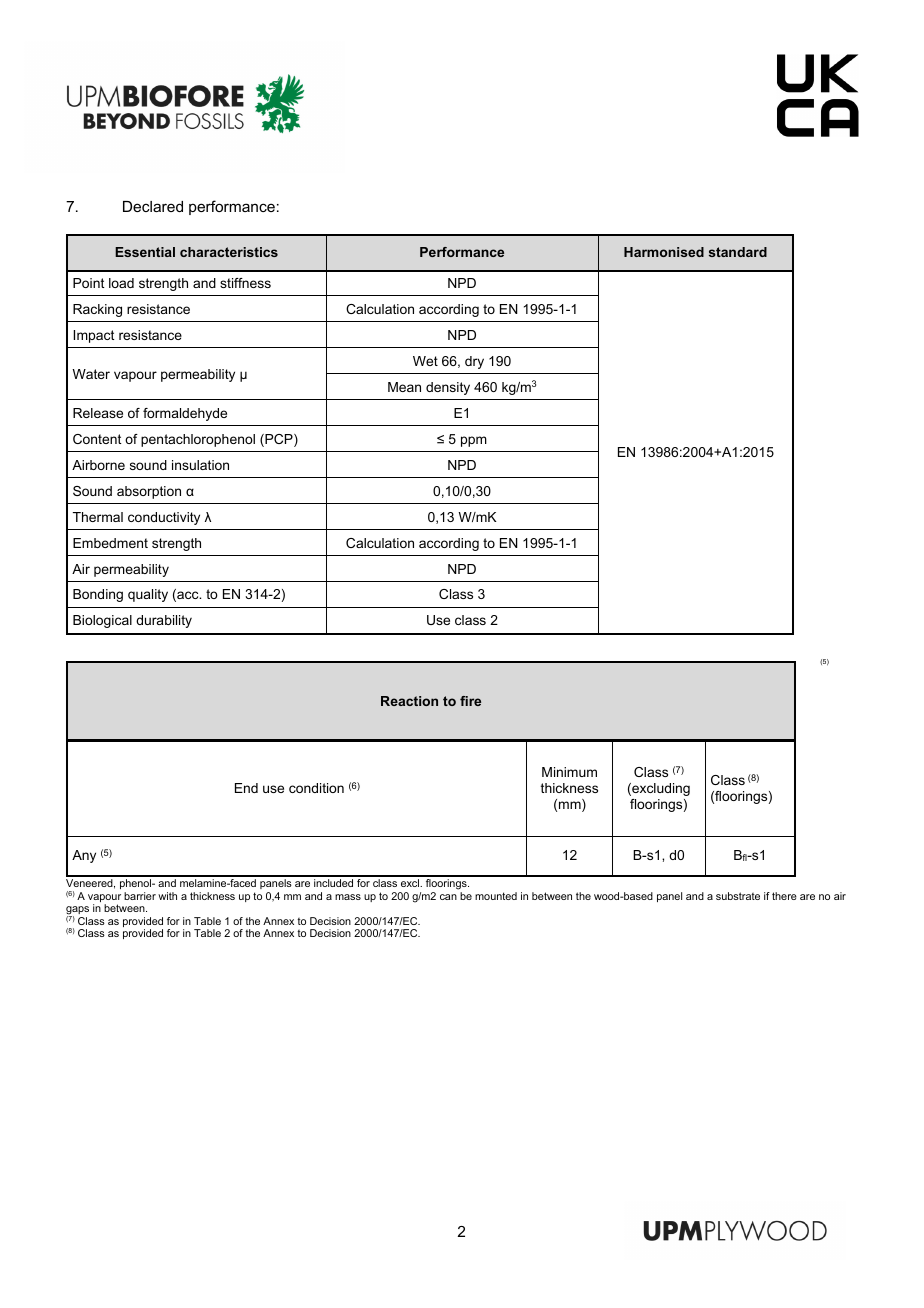  What do you see at coordinates (474, 441) in the image?
I see `ppm` at bounding box center [474, 441].
